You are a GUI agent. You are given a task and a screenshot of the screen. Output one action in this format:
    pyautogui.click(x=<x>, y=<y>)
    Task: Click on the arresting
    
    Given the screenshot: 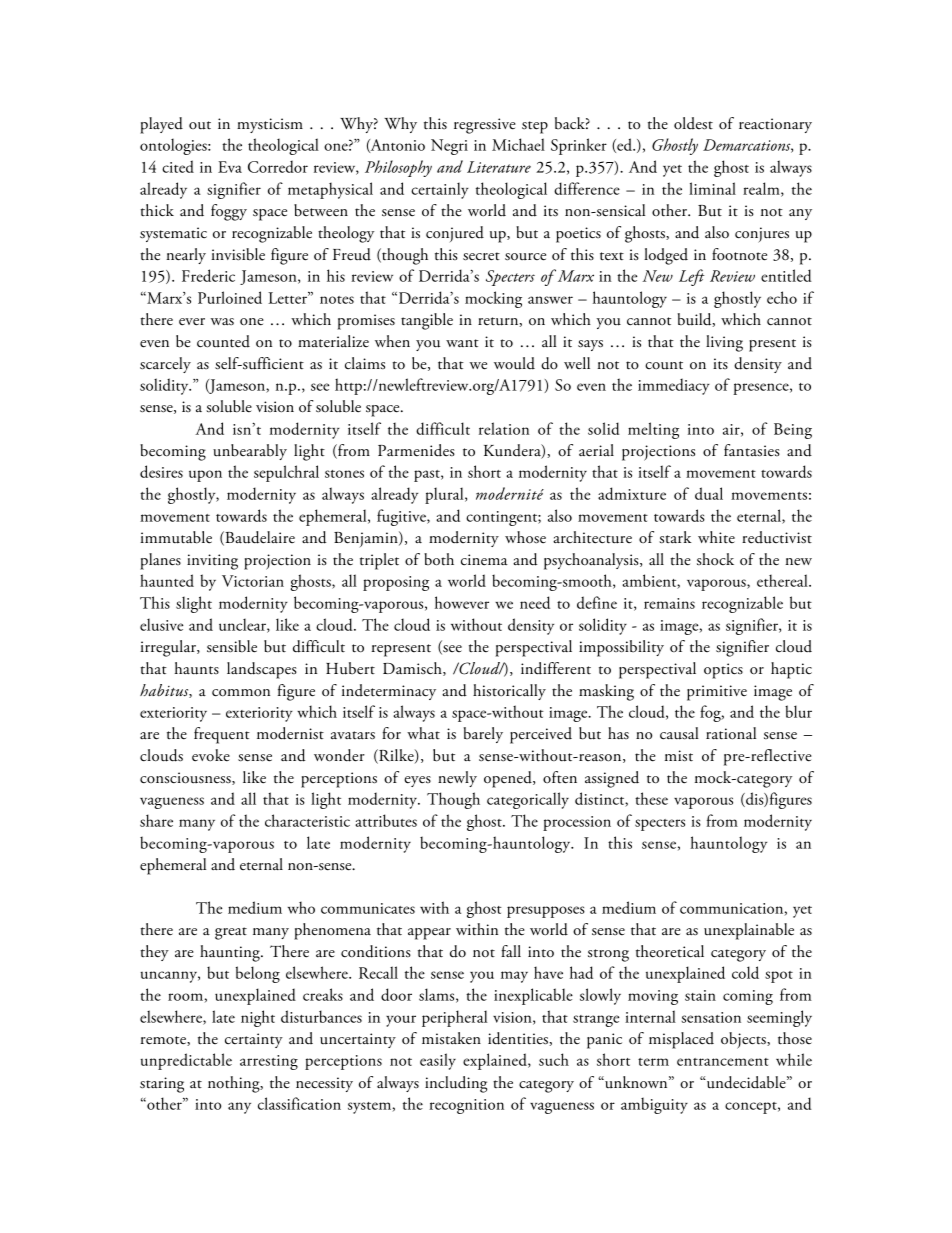 What is the action you would take?
    pyautogui.click(x=269, y=1062)
